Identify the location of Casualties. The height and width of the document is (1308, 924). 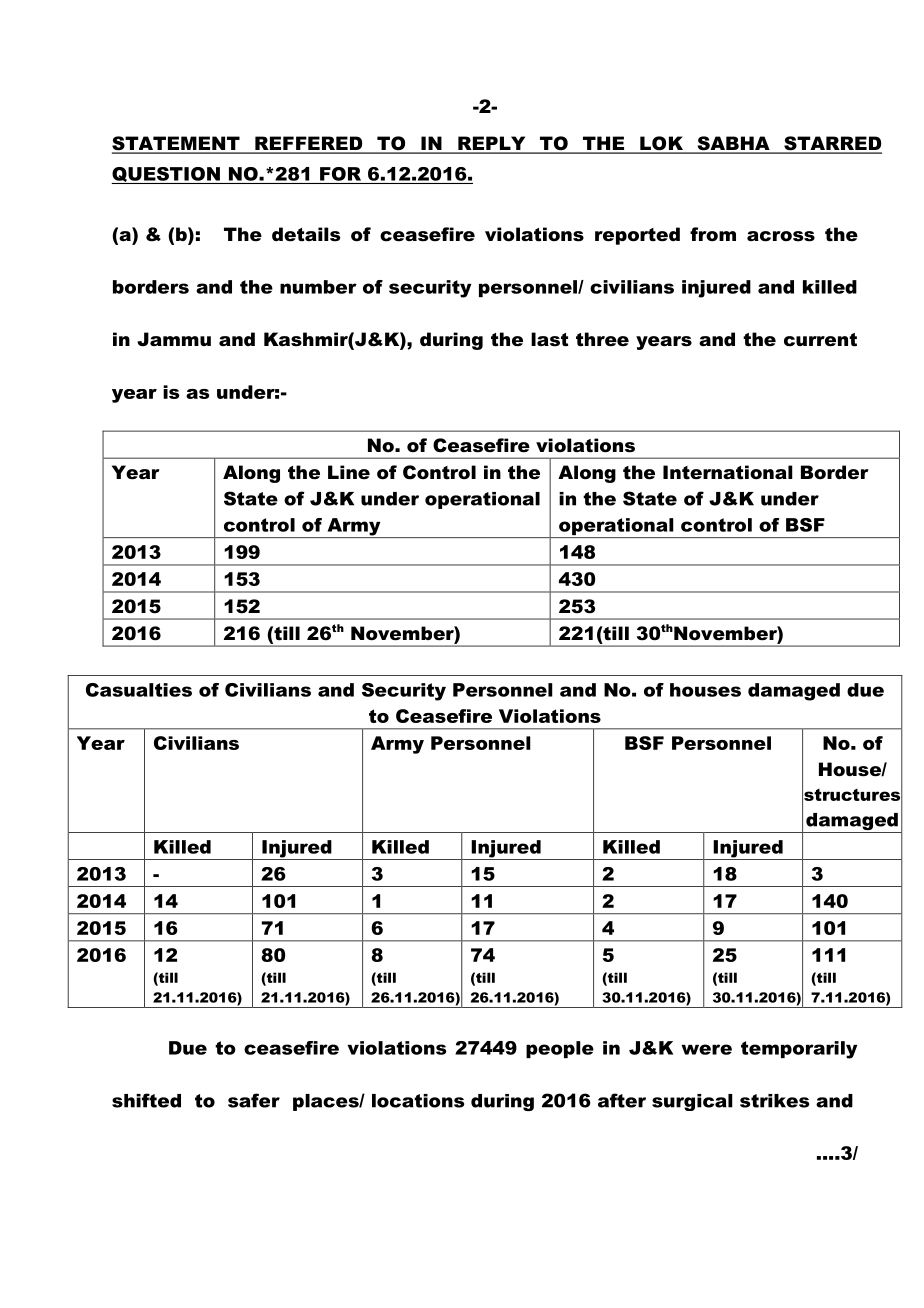
(139, 690).
